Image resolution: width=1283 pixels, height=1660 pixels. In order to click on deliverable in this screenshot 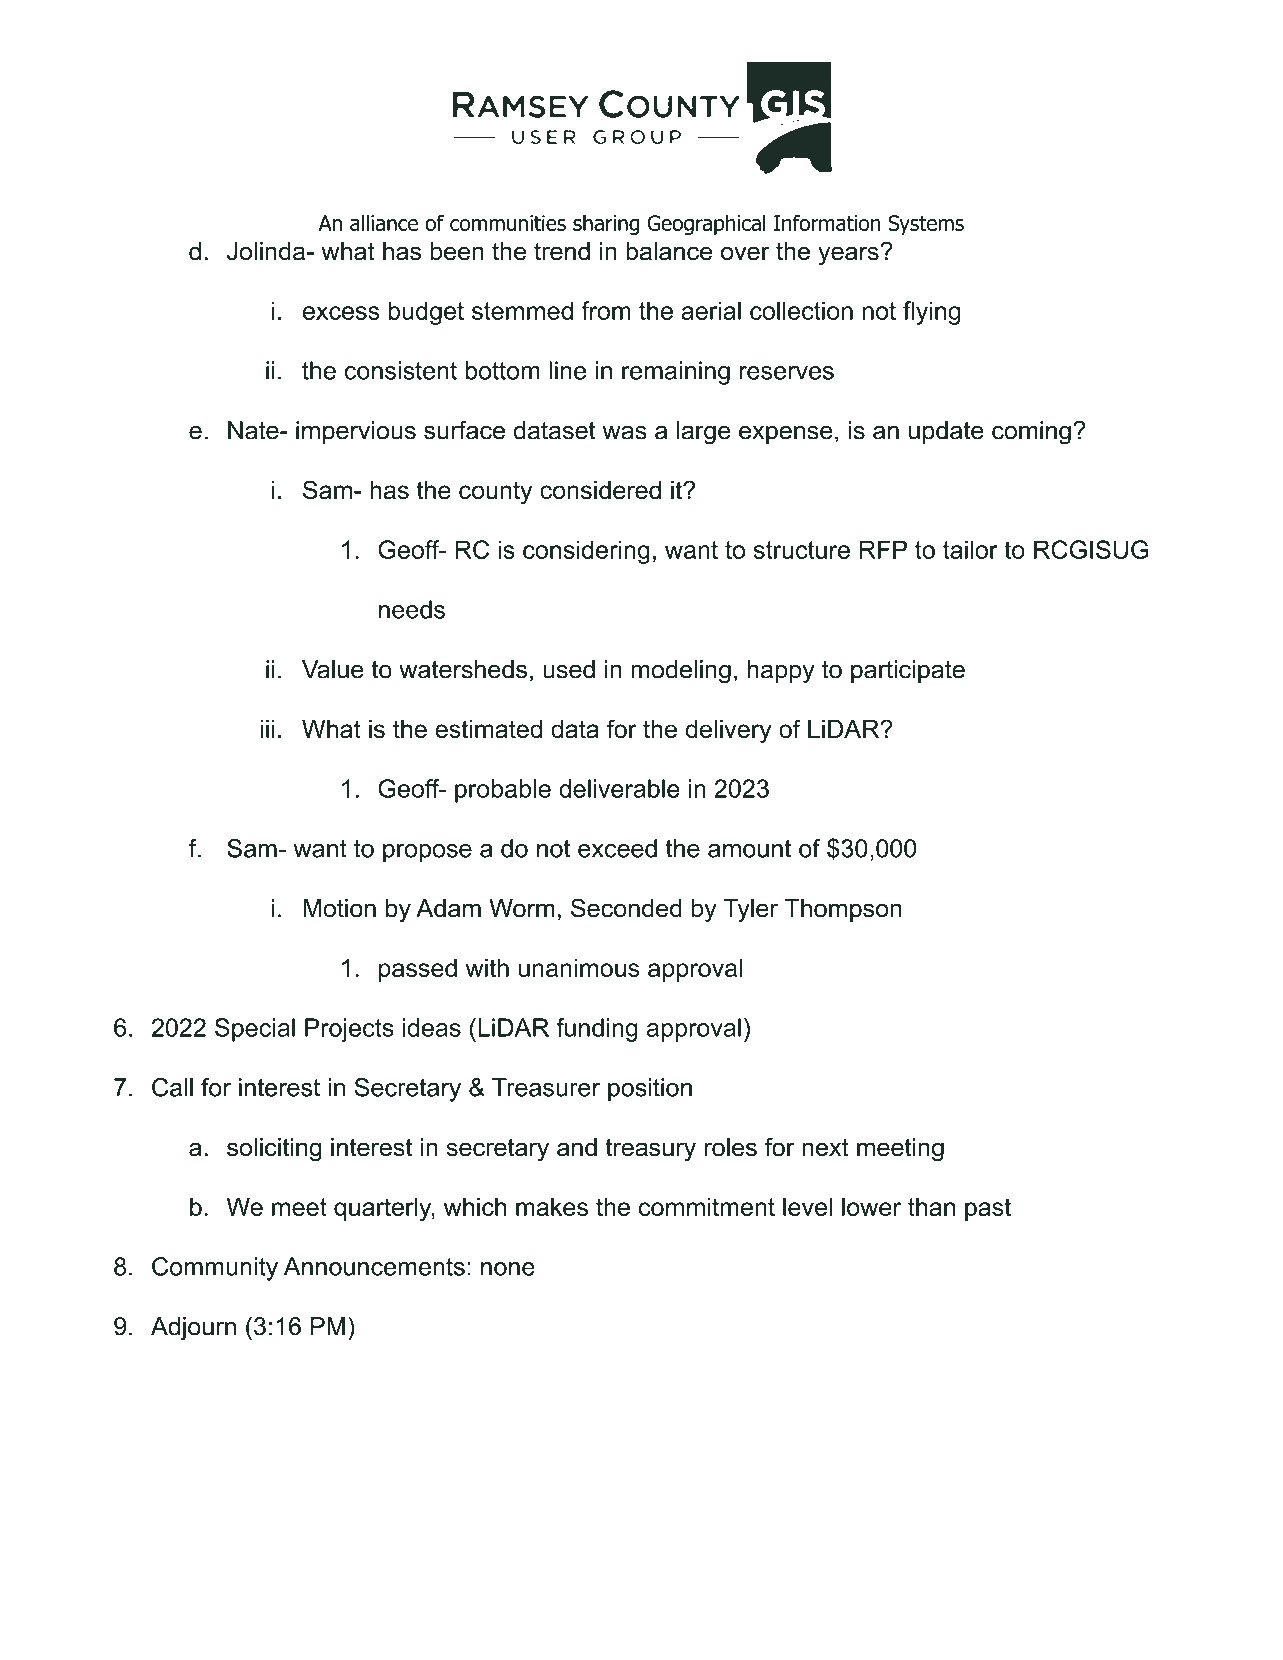, I will do `click(619, 788)`.
